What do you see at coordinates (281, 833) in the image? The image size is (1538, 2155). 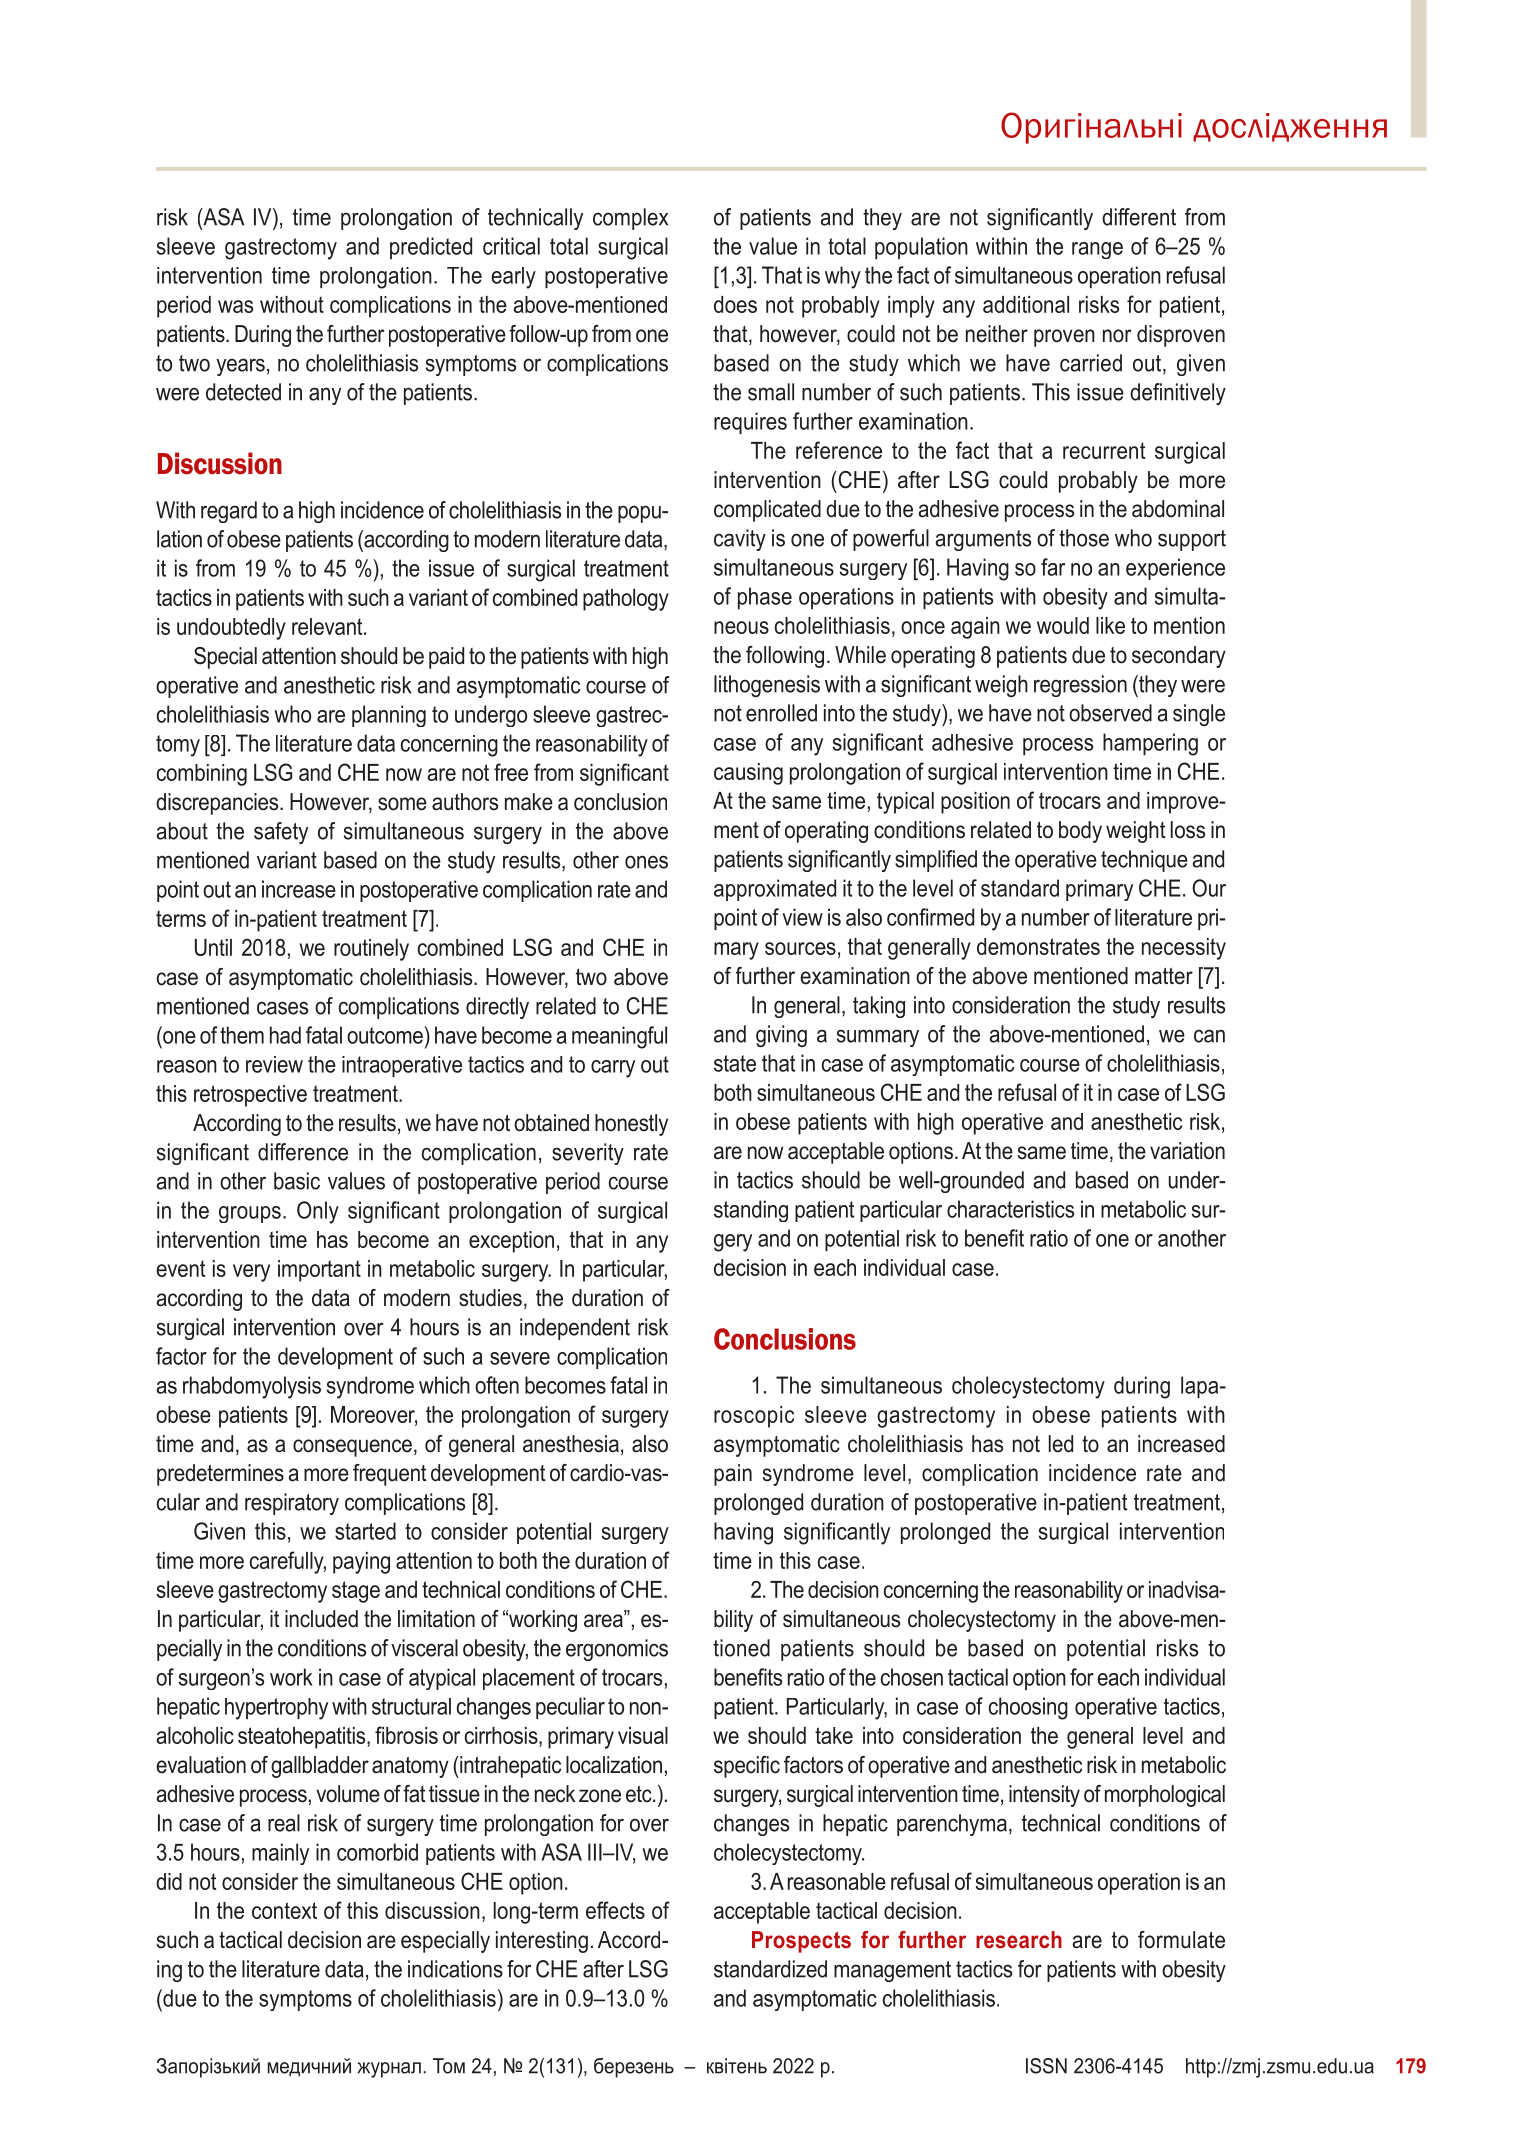 I see `safety` at bounding box center [281, 833].
